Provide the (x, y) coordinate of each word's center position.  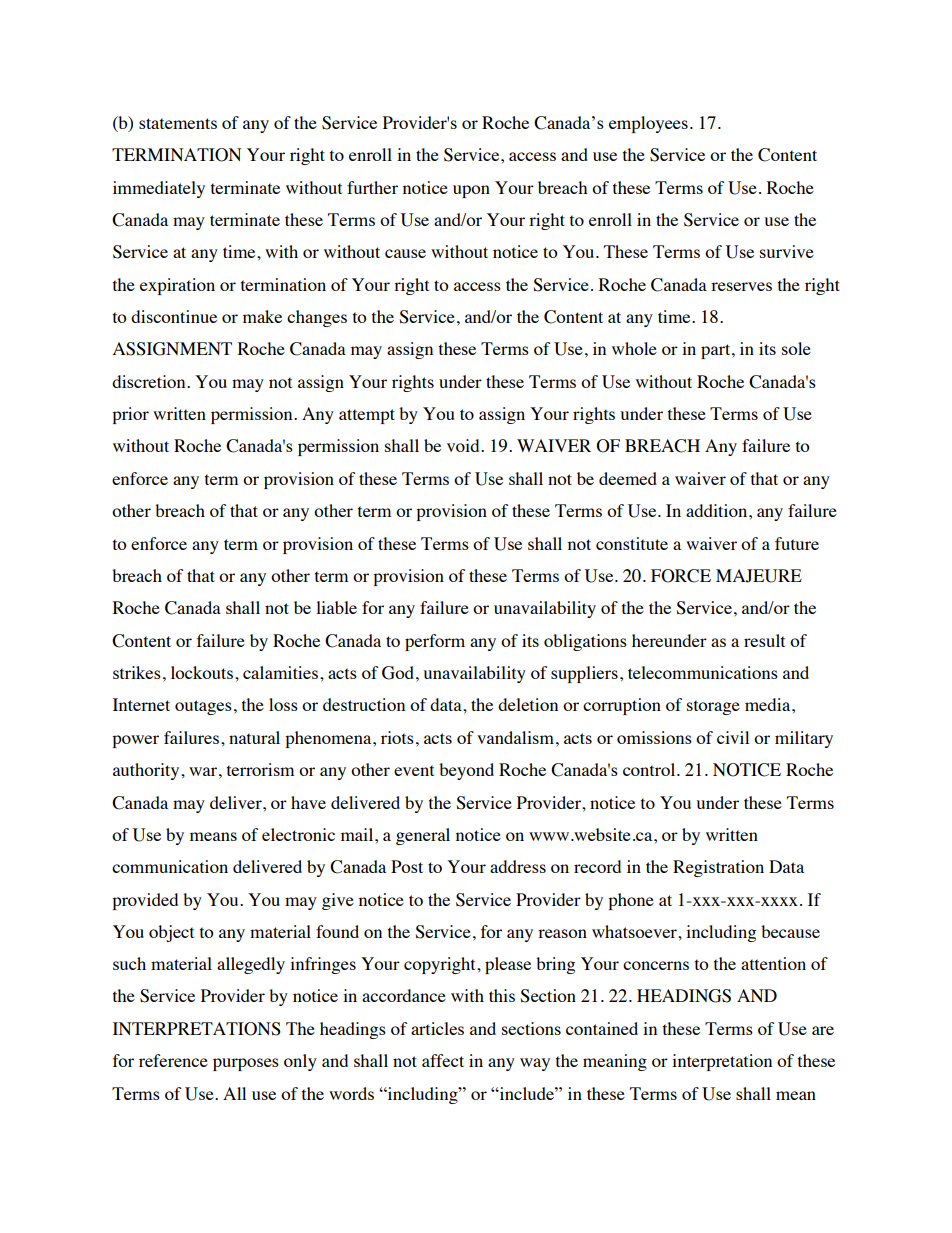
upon (471, 191)
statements (178, 123)
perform (435, 642)
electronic (298, 834)
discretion (150, 381)
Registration (718, 868)
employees (648, 124)
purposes (246, 1064)
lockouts (202, 672)
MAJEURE (759, 576)
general (423, 836)
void (464, 445)
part (717, 351)
